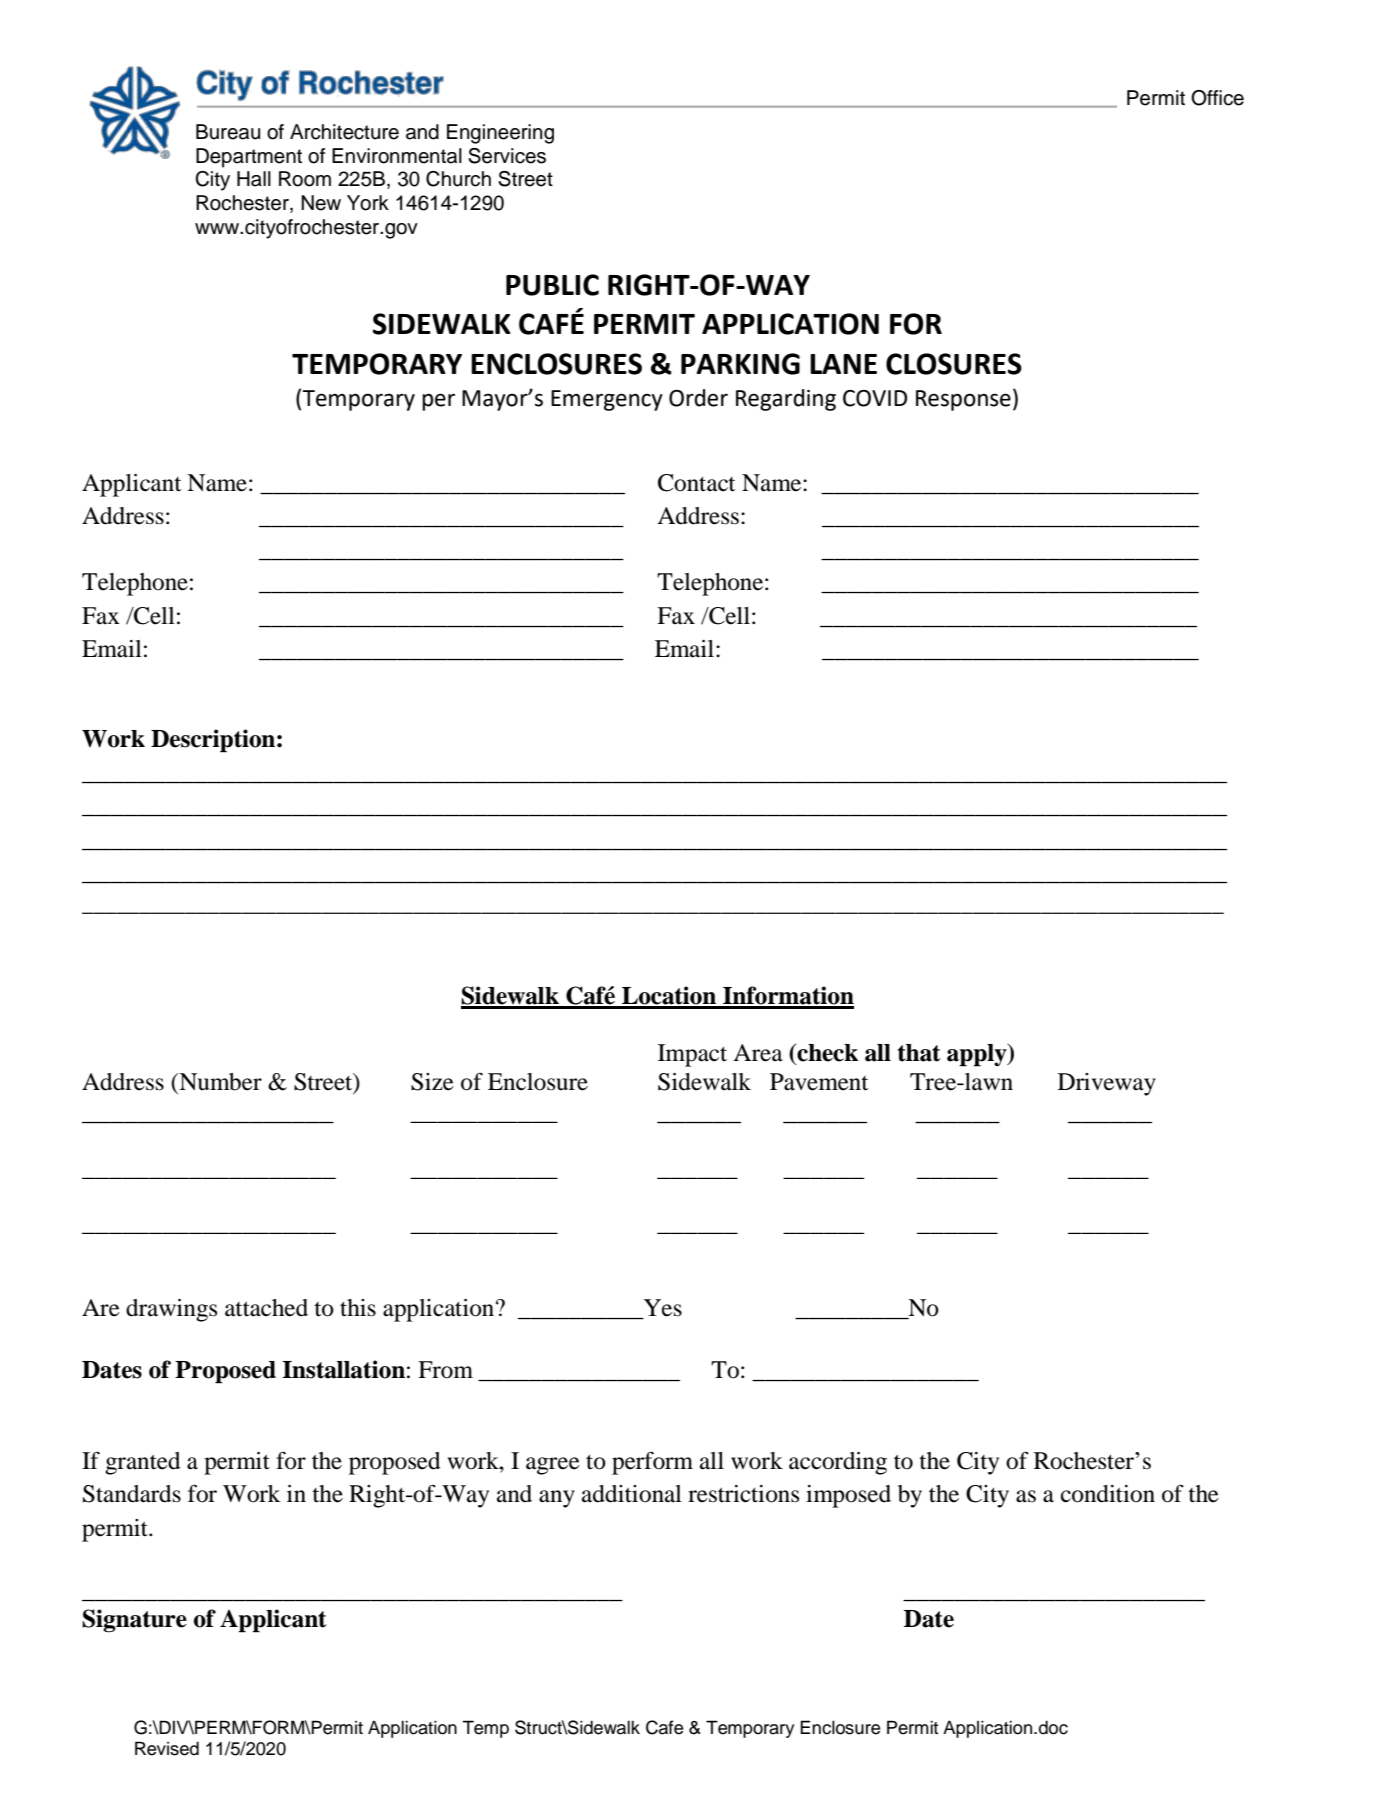 The height and width of the screenshot is (1809, 1397). Describe the element at coordinates (507, 156) in the screenshot. I see `Services` at that location.
